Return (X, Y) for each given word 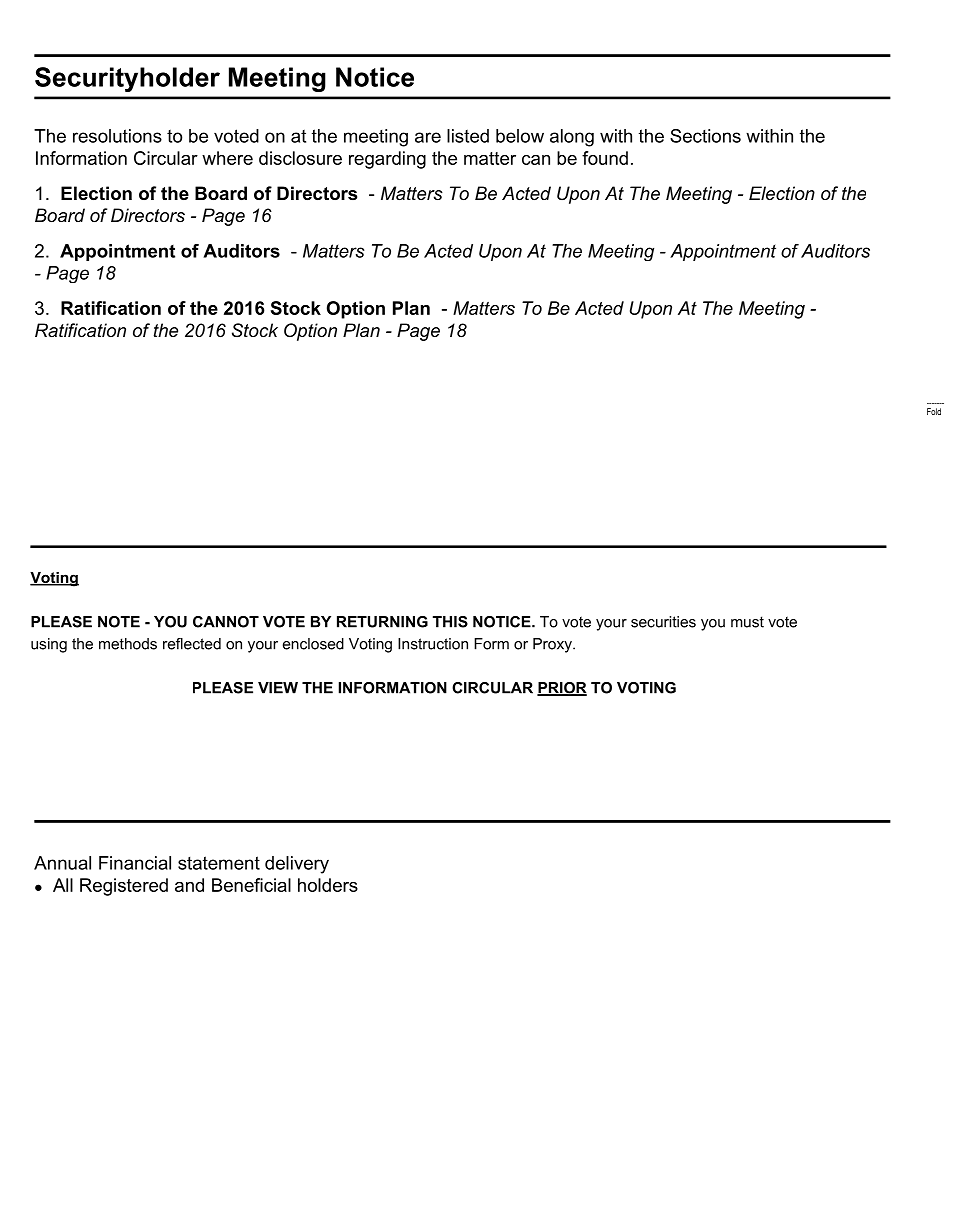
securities (663, 622)
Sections (705, 136)
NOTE (119, 622)
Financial (135, 863)
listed (468, 136)
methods (128, 644)
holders (328, 885)
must (747, 622)
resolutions (117, 136)
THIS (450, 622)
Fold (934, 411)
